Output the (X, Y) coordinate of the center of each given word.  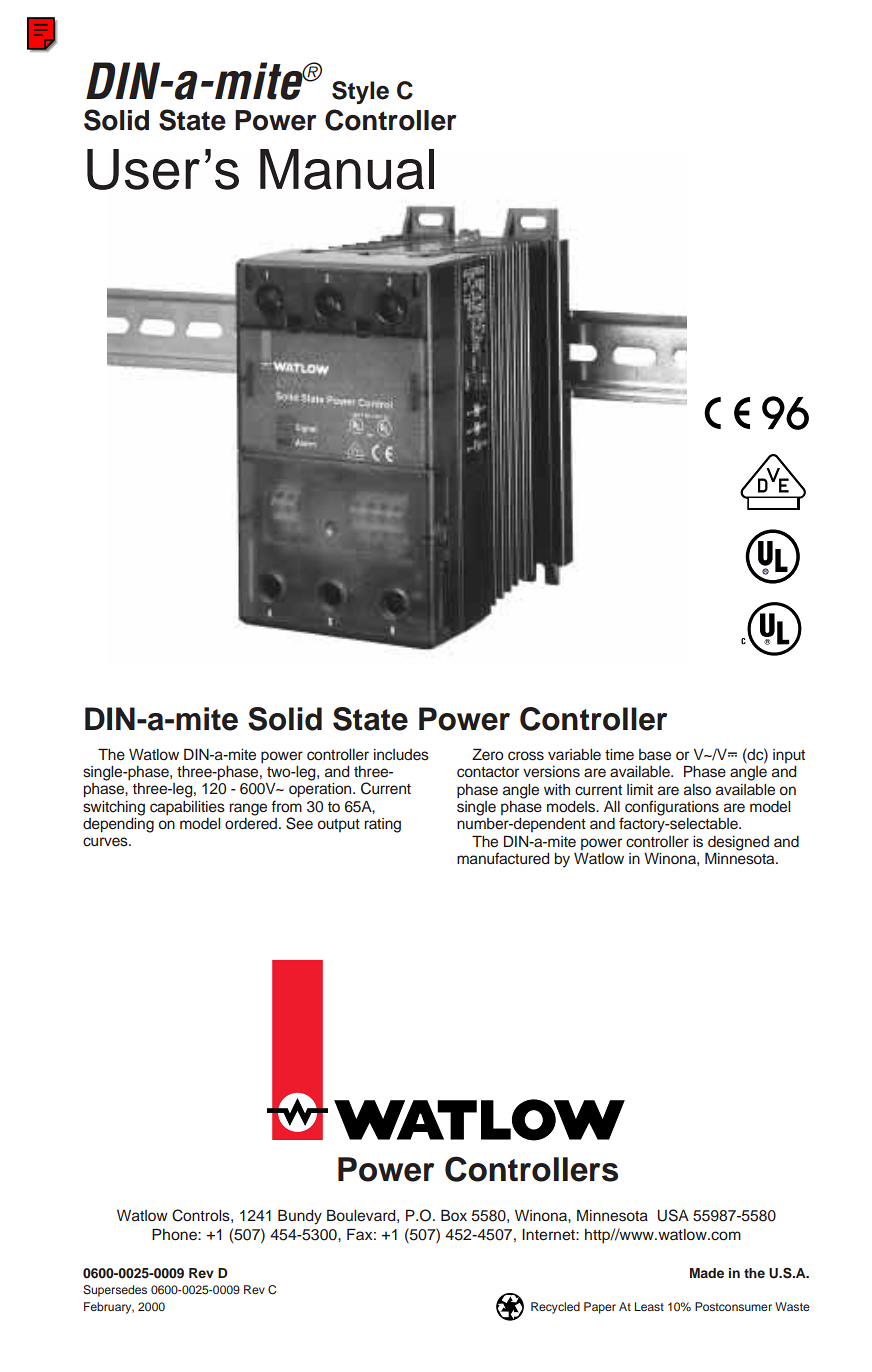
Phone (175, 1234)
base (655, 755)
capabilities (187, 808)
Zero (487, 754)
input (789, 756)
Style (360, 92)
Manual (347, 169)
